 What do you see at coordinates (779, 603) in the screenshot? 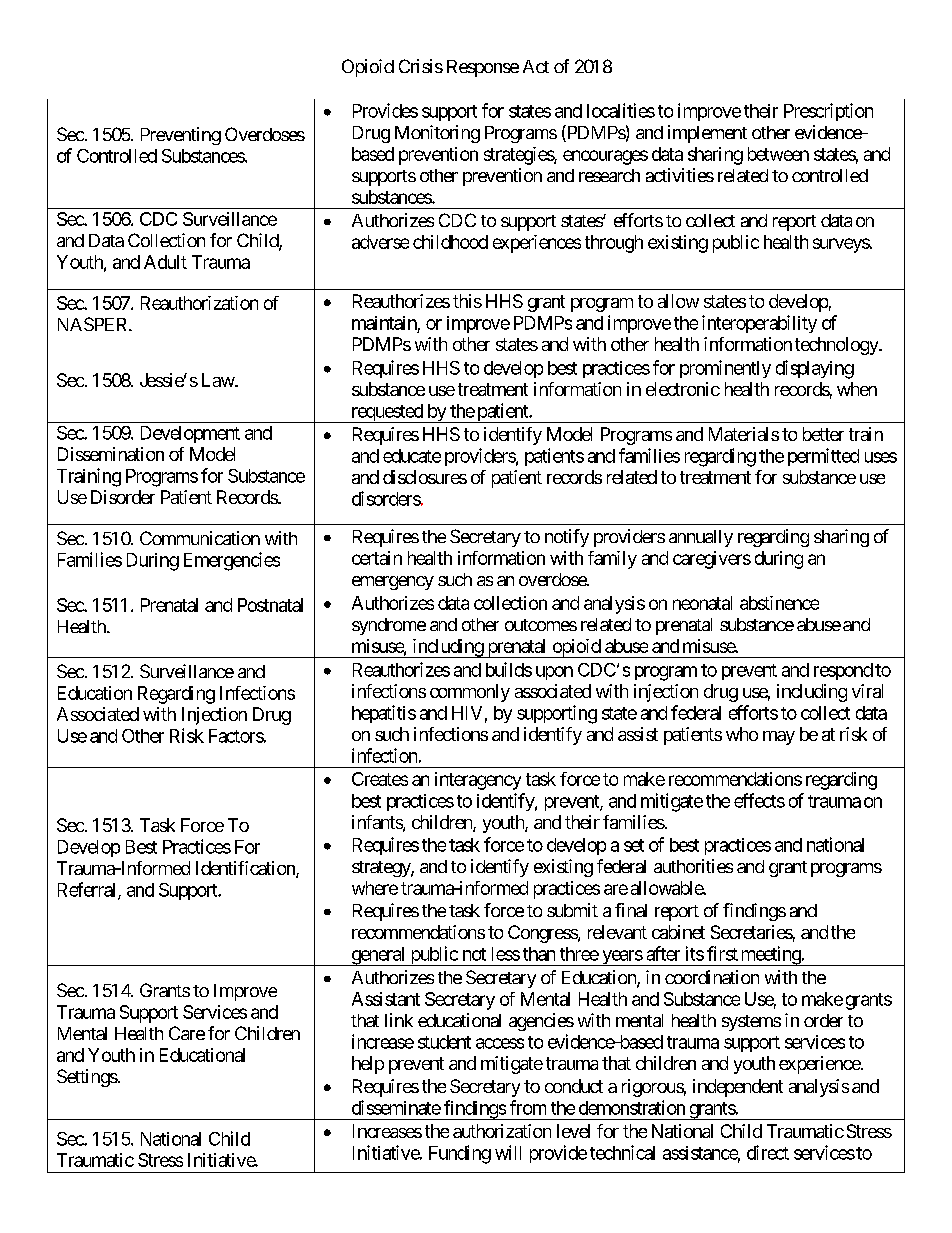
I see `abstinence` at bounding box center [779, 603].
